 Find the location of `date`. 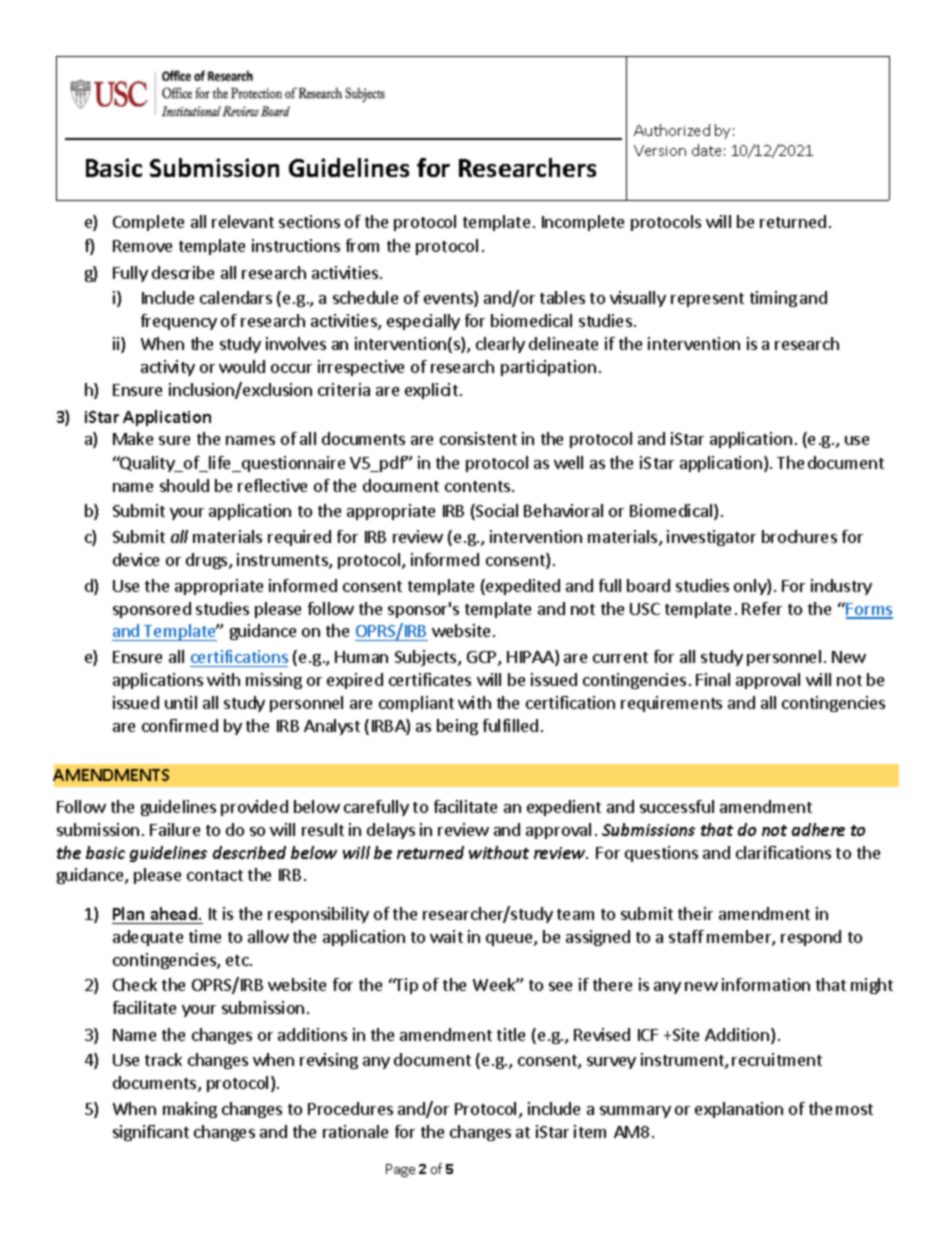

date is located at coordinates (706, 150).
